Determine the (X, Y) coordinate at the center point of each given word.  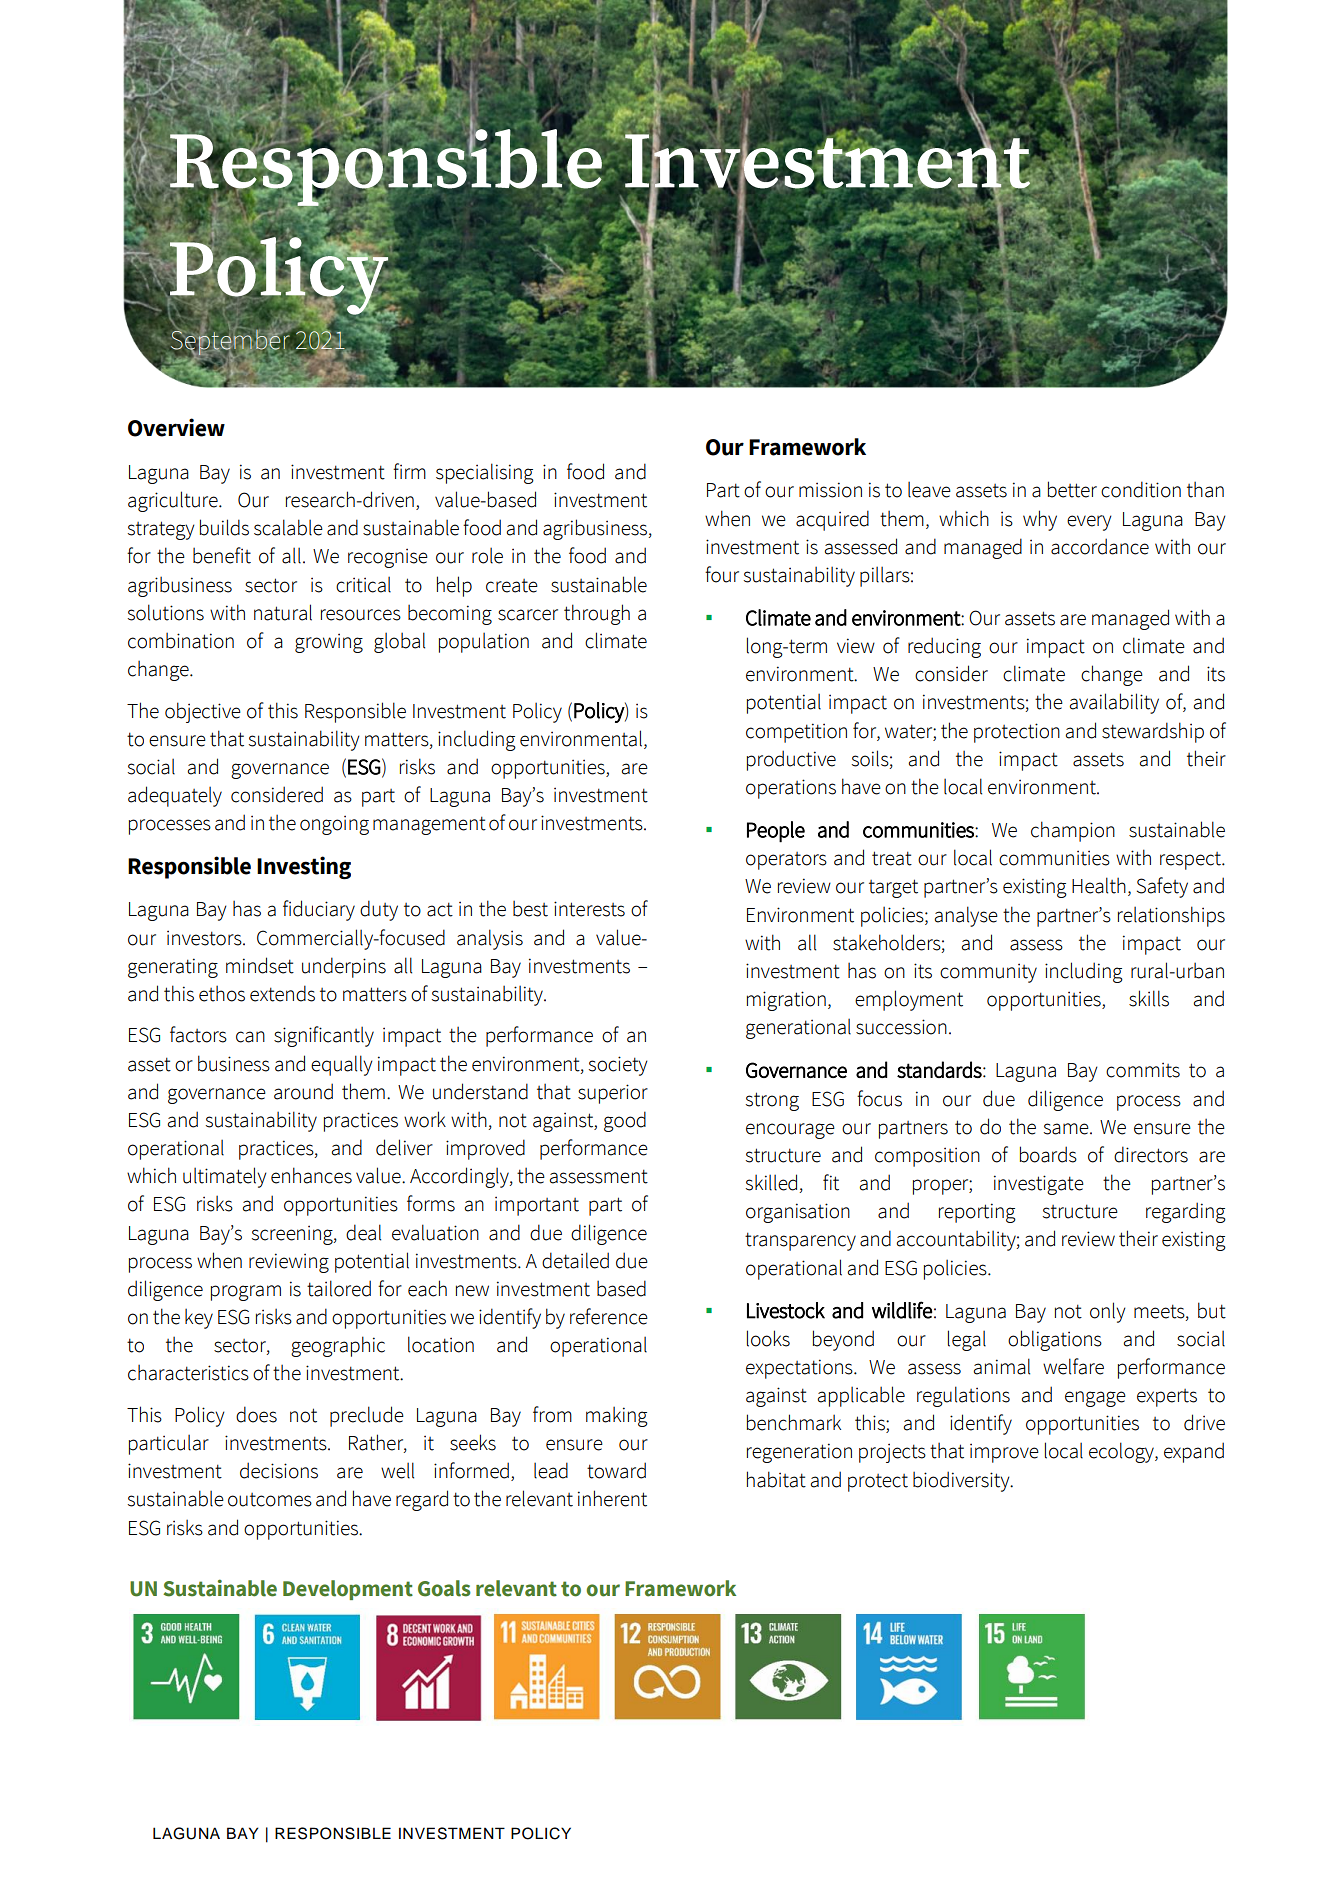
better (1072, 489)
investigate (1039, 1185)
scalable (288, 527)
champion (1073, 831)
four (722, 574)
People (776, 832)
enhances (311, 1175)
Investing (304, 868)
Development (348, 1590)
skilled (773, 1183)
